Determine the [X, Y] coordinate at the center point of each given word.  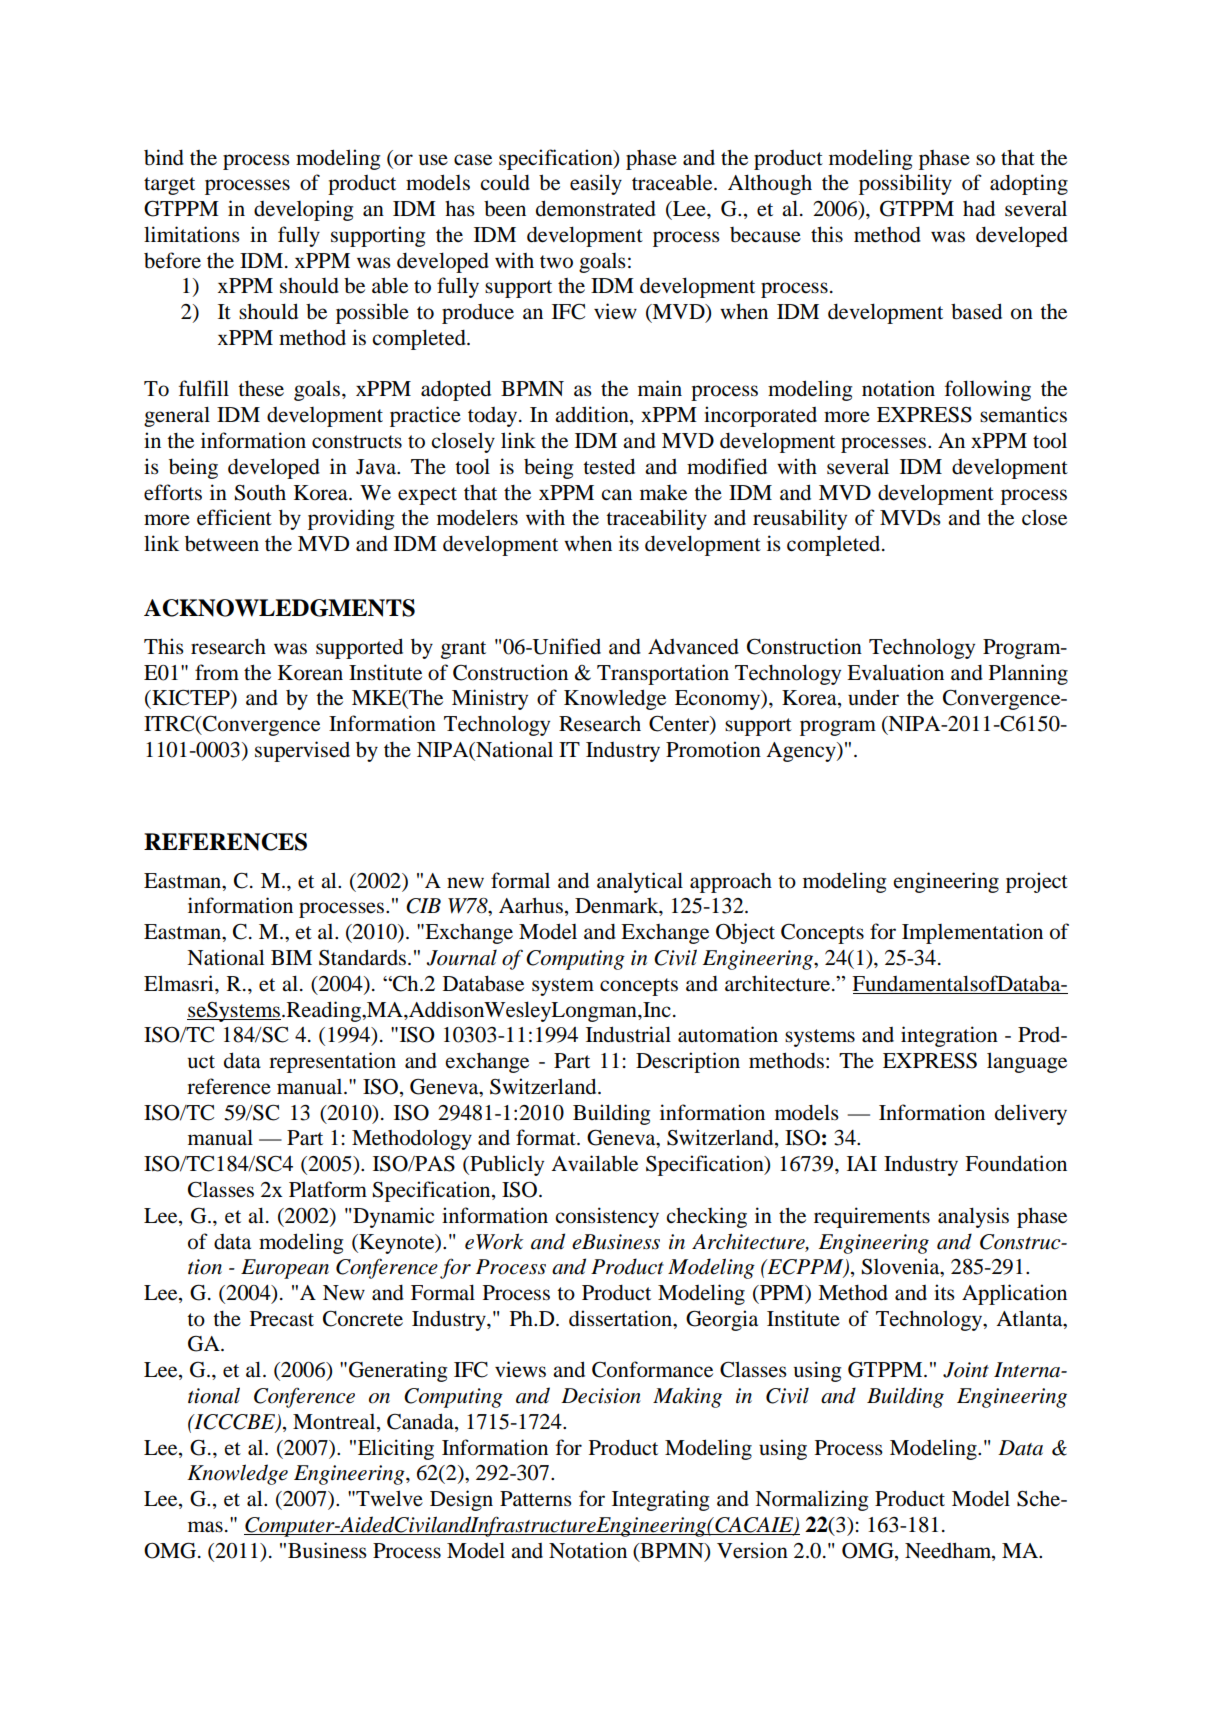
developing [303, 210]
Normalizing [811, 1500]
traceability [656, 519]
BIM [291, 957]
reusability [800, 519]
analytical [640, 882]
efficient [234, 517]
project [1037, 882]
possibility [905, 184]
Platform [328, 1189]
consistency [607, 1217]
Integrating [660, 1500]
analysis [973, 1217]
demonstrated [596, 208]
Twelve [388, 1498]
